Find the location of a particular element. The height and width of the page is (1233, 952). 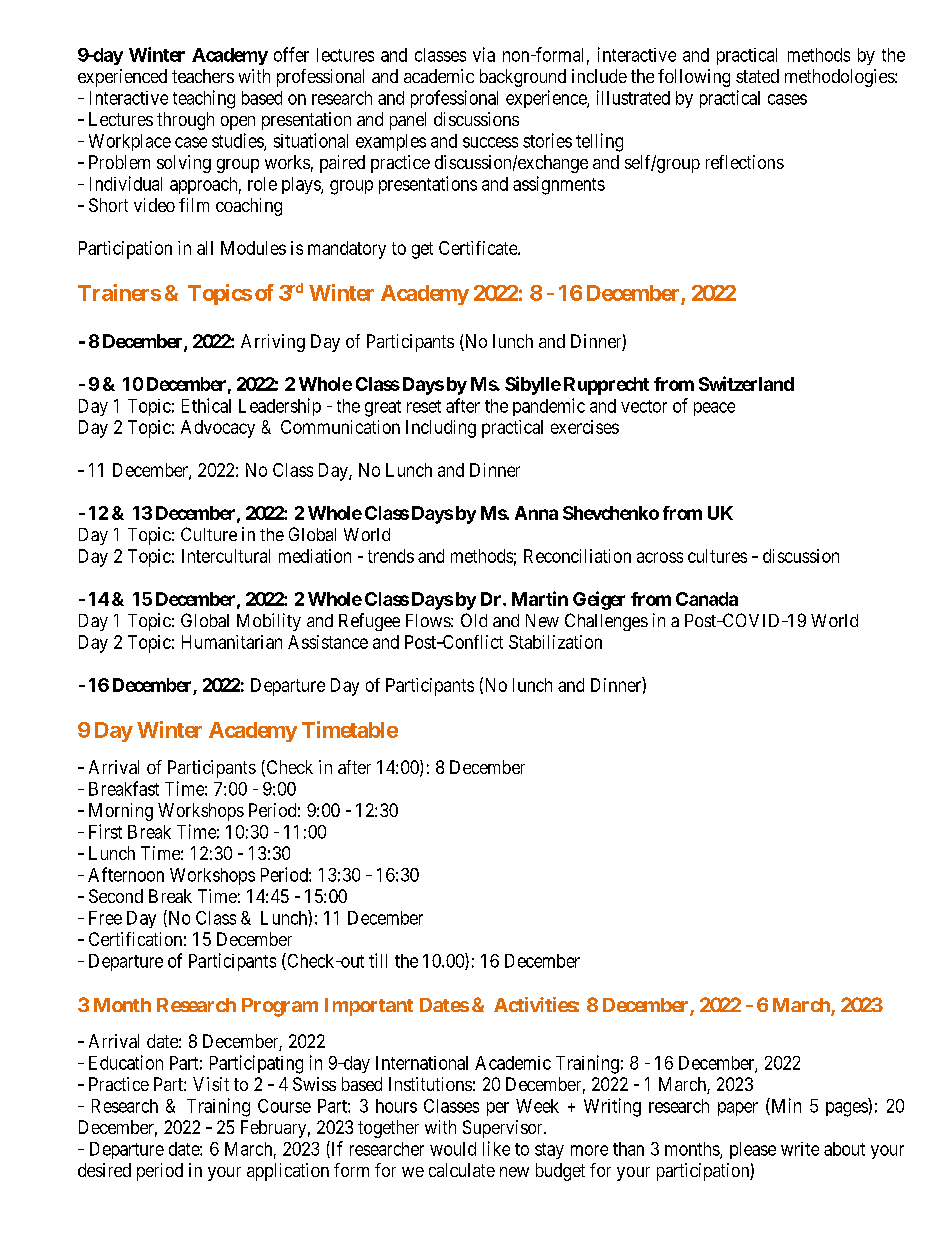

Humanitarian is located at coordinates (232, 642).
